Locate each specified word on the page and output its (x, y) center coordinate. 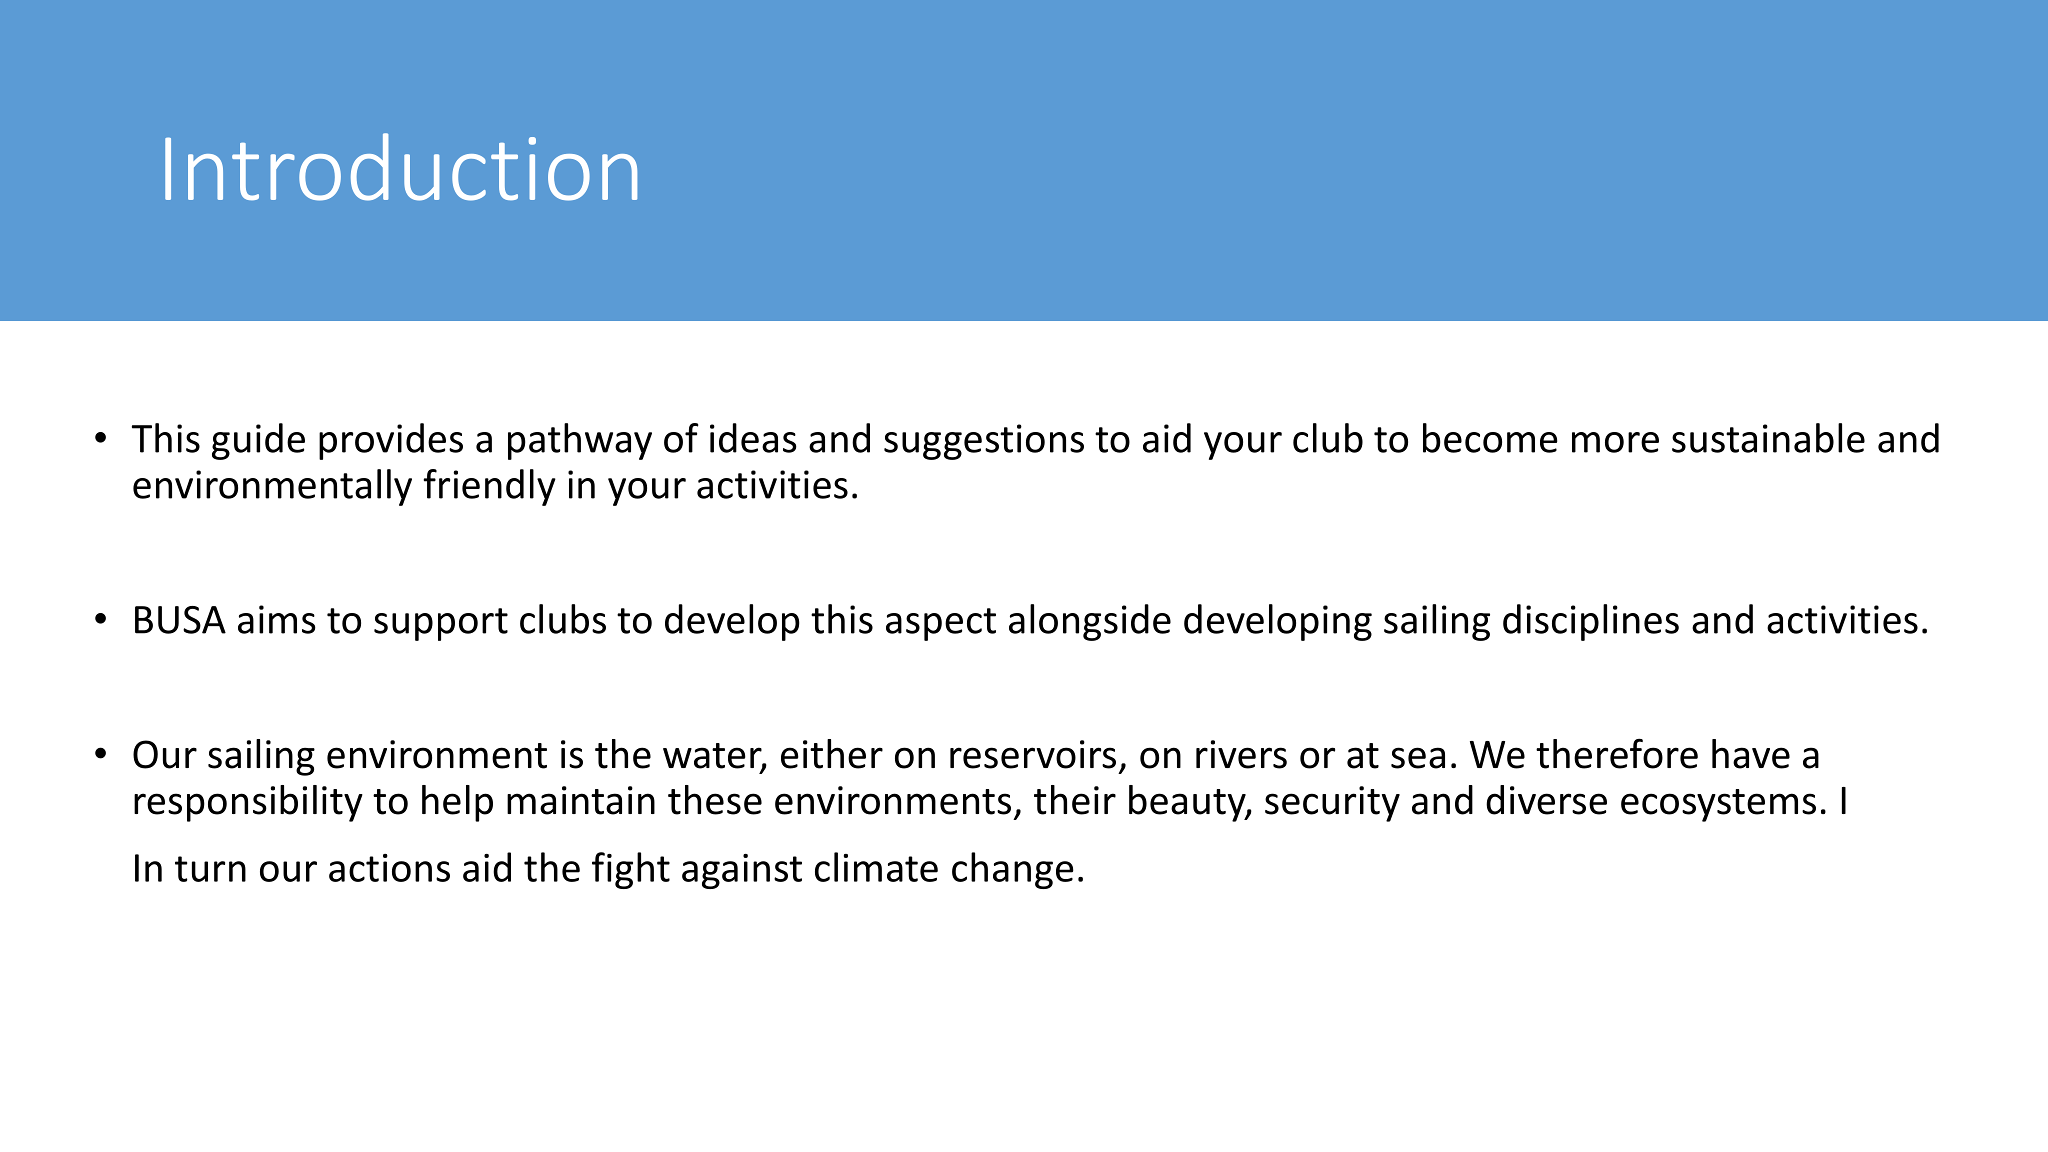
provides (391, 441)
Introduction (401, 167)
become (1490, 438)
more (1615, 442)
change (1013, 870)
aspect (941, 624)
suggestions (984, 442)
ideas (753, 438)
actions (389, 868)
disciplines (1591, 622)
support (441, 624)
